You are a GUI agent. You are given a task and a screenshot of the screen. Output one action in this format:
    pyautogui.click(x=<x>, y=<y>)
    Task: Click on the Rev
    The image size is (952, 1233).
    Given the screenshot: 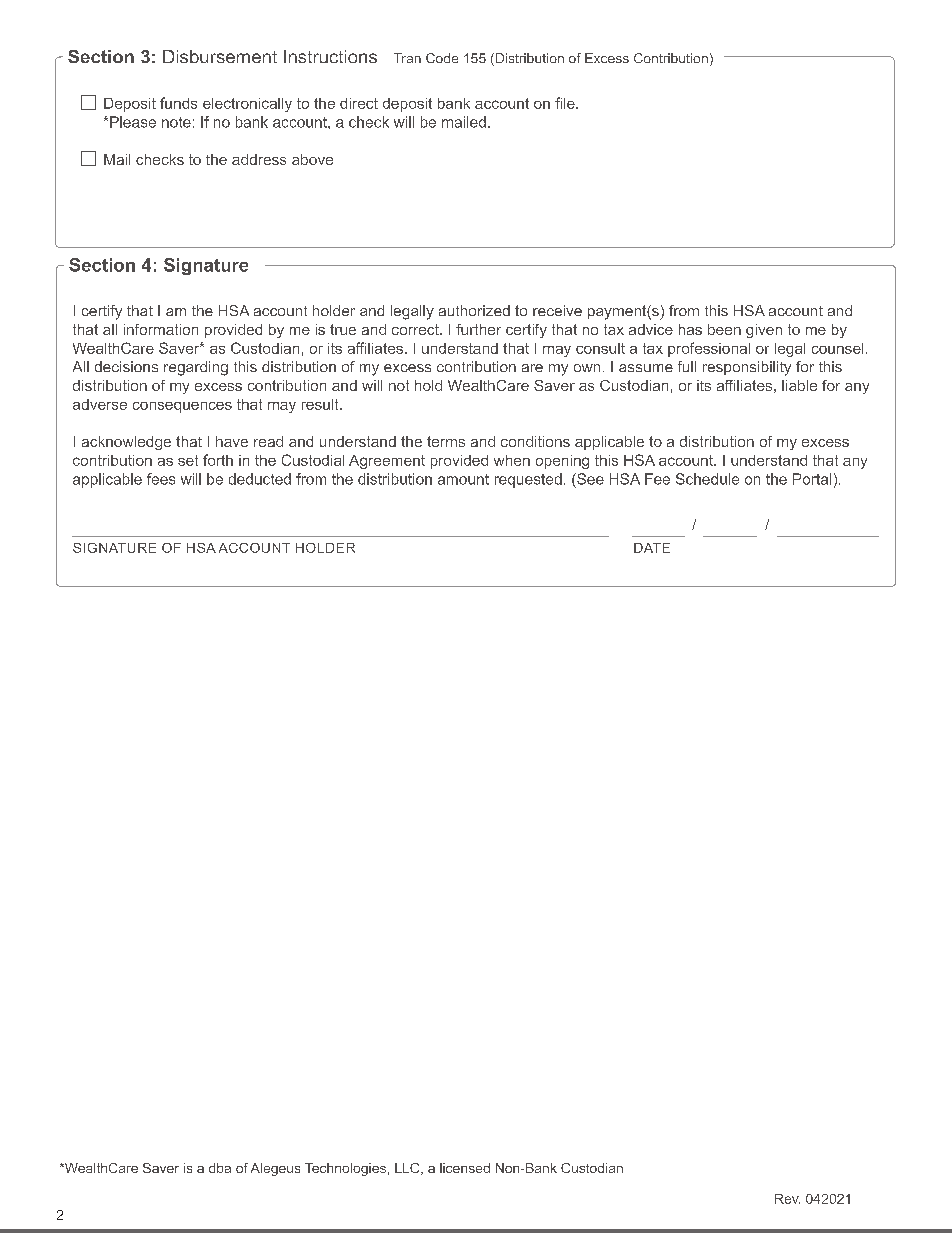 What is the action you would take?
    pyautogui.click(x=787, y=1199)
